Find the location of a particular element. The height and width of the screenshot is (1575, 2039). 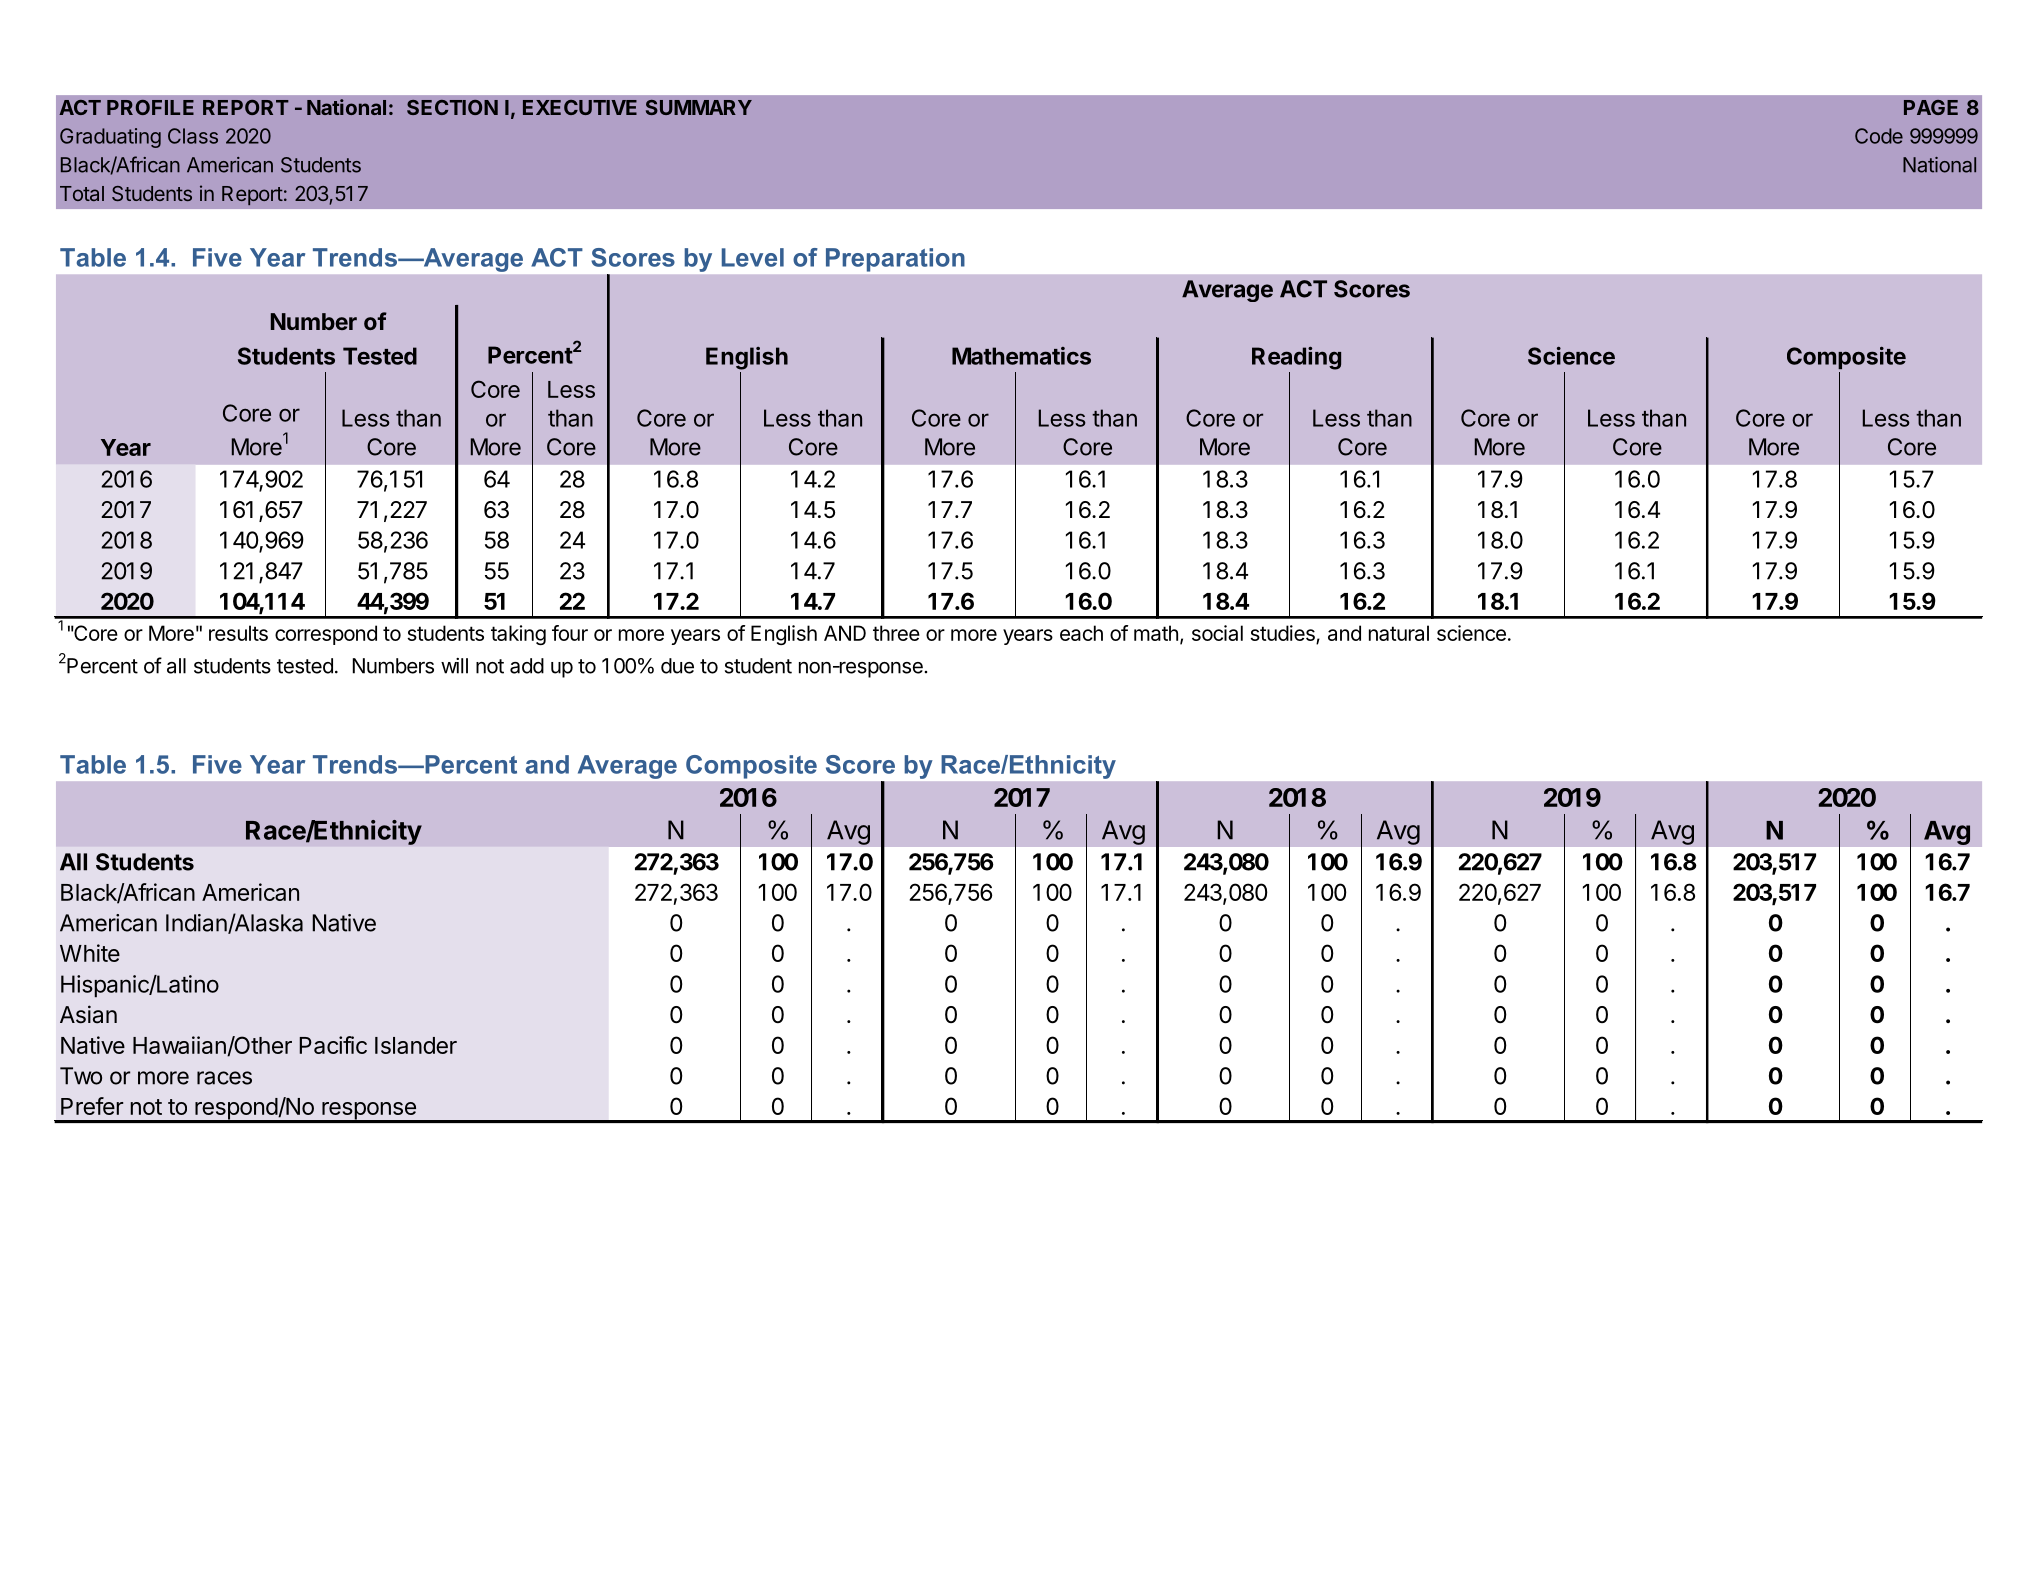

each is located at coordinates (1081, 633).
